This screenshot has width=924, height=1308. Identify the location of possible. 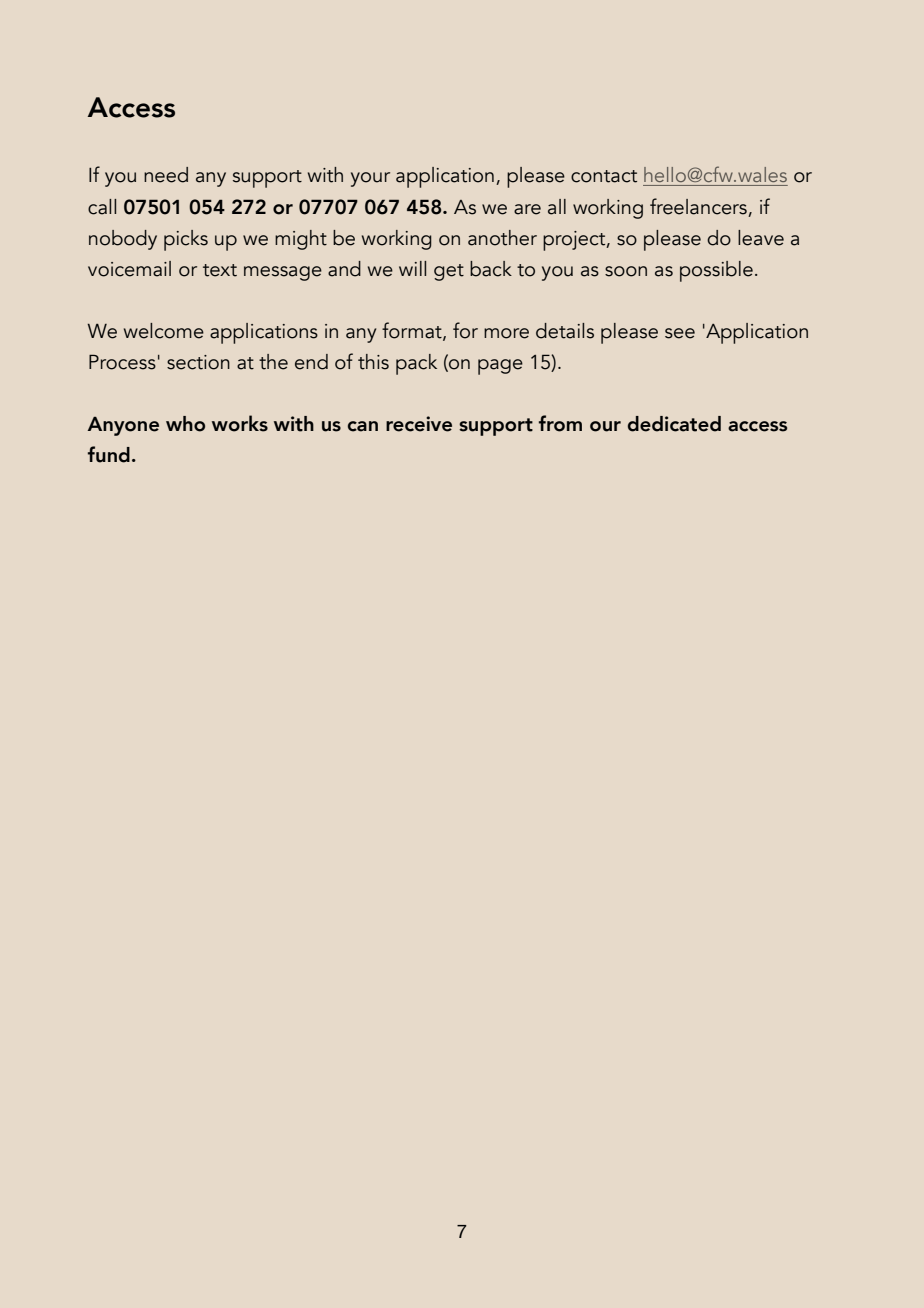
(716, 271).
